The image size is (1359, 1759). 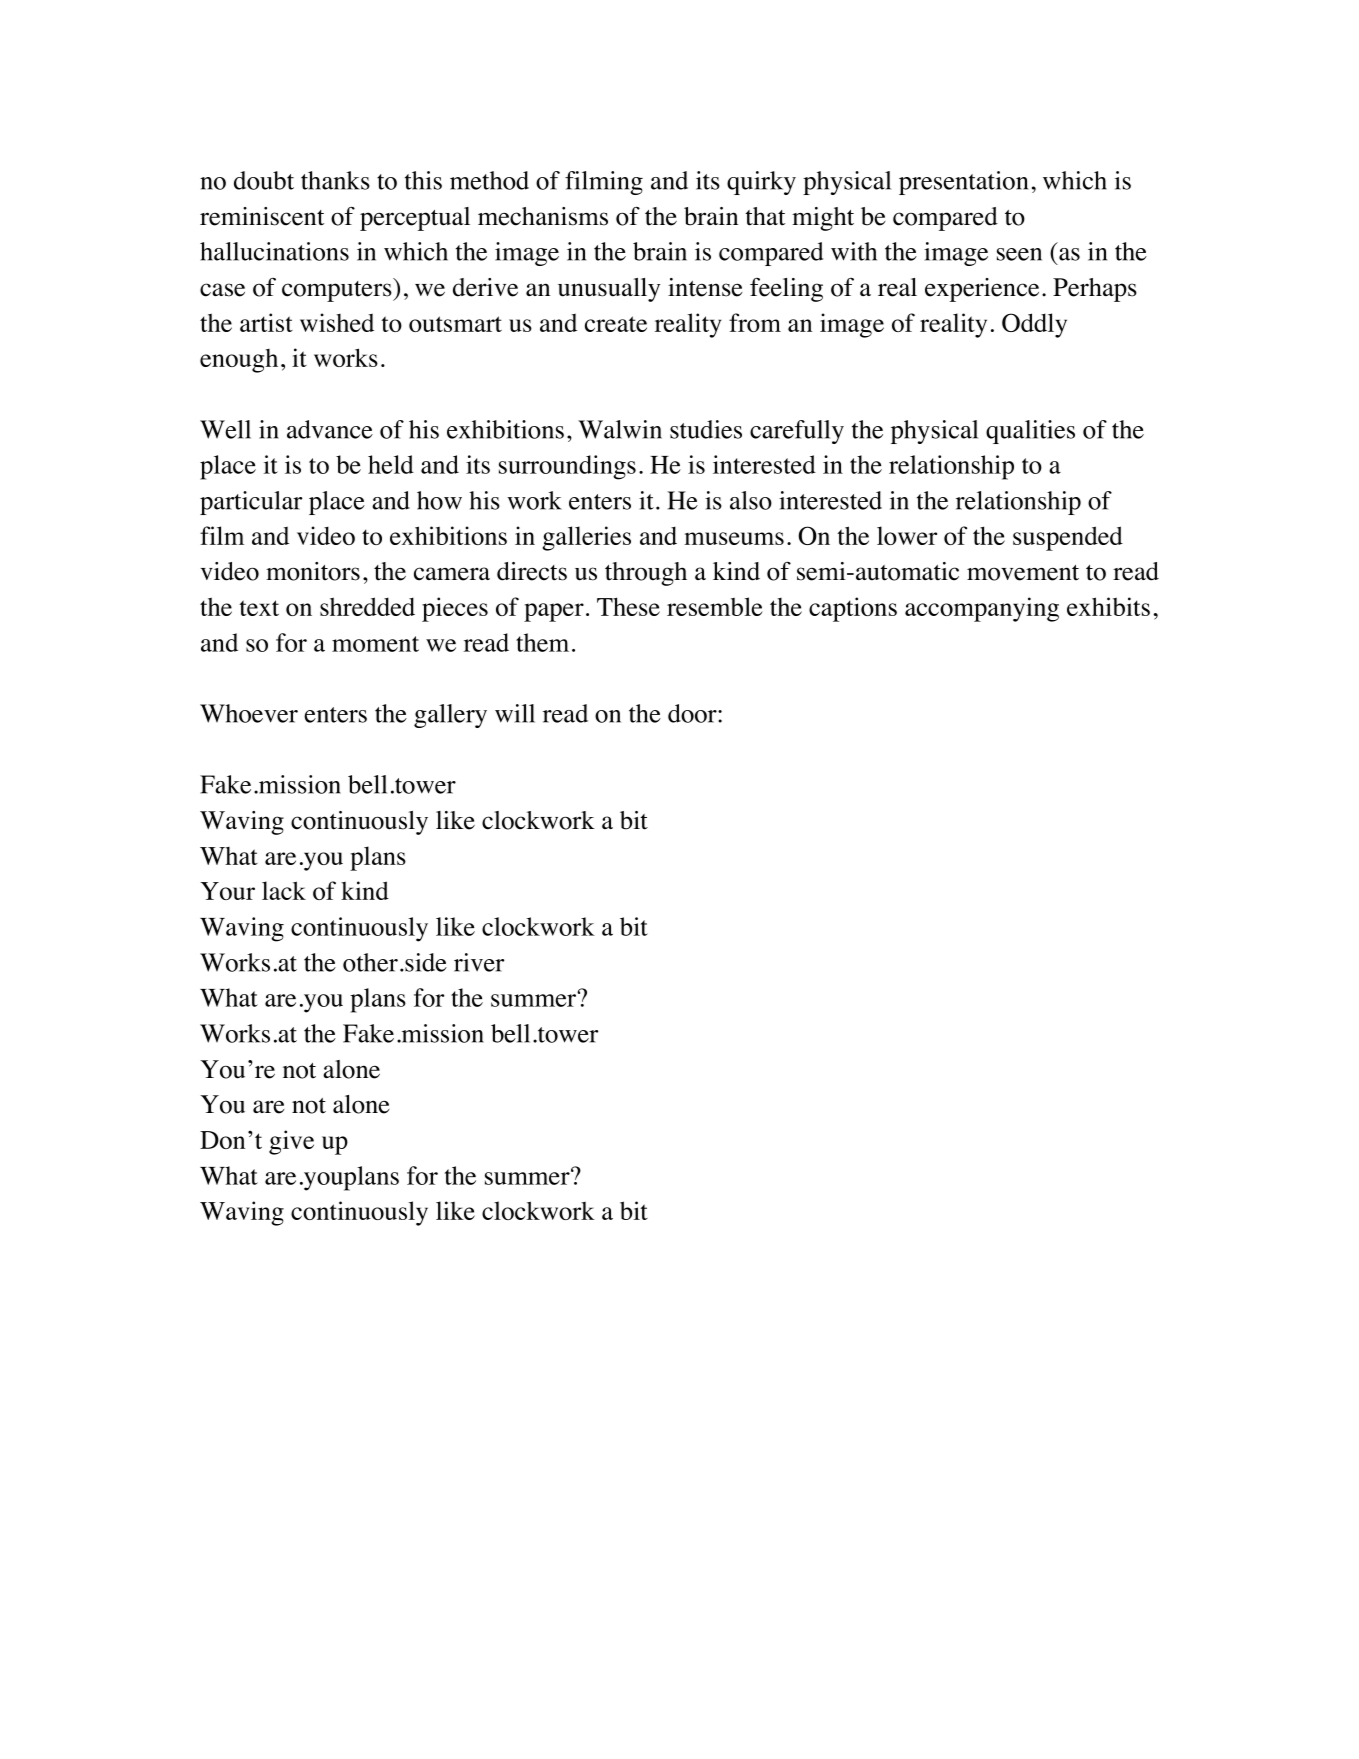 What do you see at coordinates (963, 183) in the screenshot?
I see `presentation` at bounding box center [963, 183].
